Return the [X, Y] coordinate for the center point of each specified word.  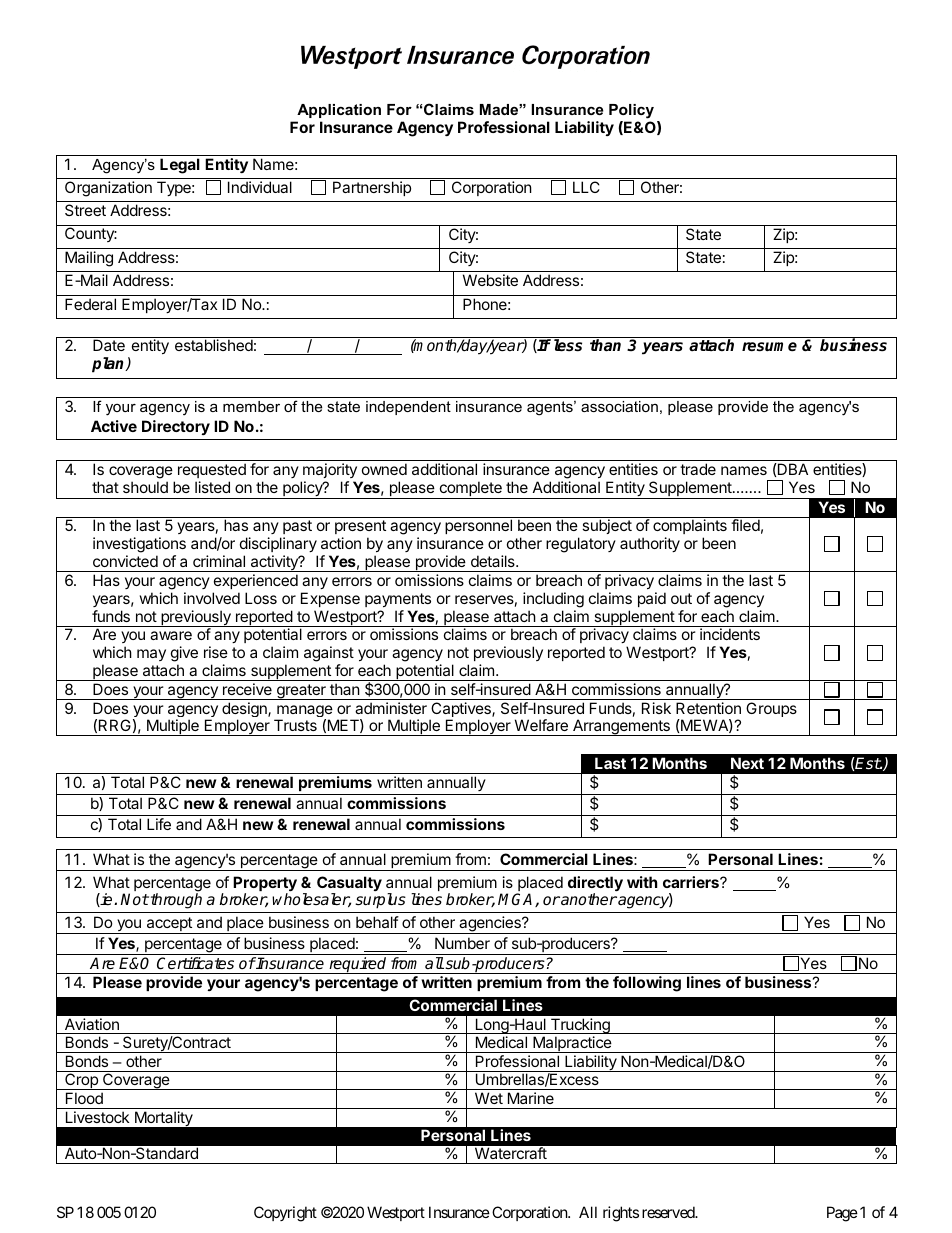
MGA [517, 900]
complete [470, 490]
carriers [692, 882]
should [145, 487]
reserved [669, 1212]
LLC [586, 187]
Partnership [372, 188]
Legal [180, 166]
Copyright [285, 1214]
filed [745, 525]
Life [159, 824]
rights [621, 1214]
